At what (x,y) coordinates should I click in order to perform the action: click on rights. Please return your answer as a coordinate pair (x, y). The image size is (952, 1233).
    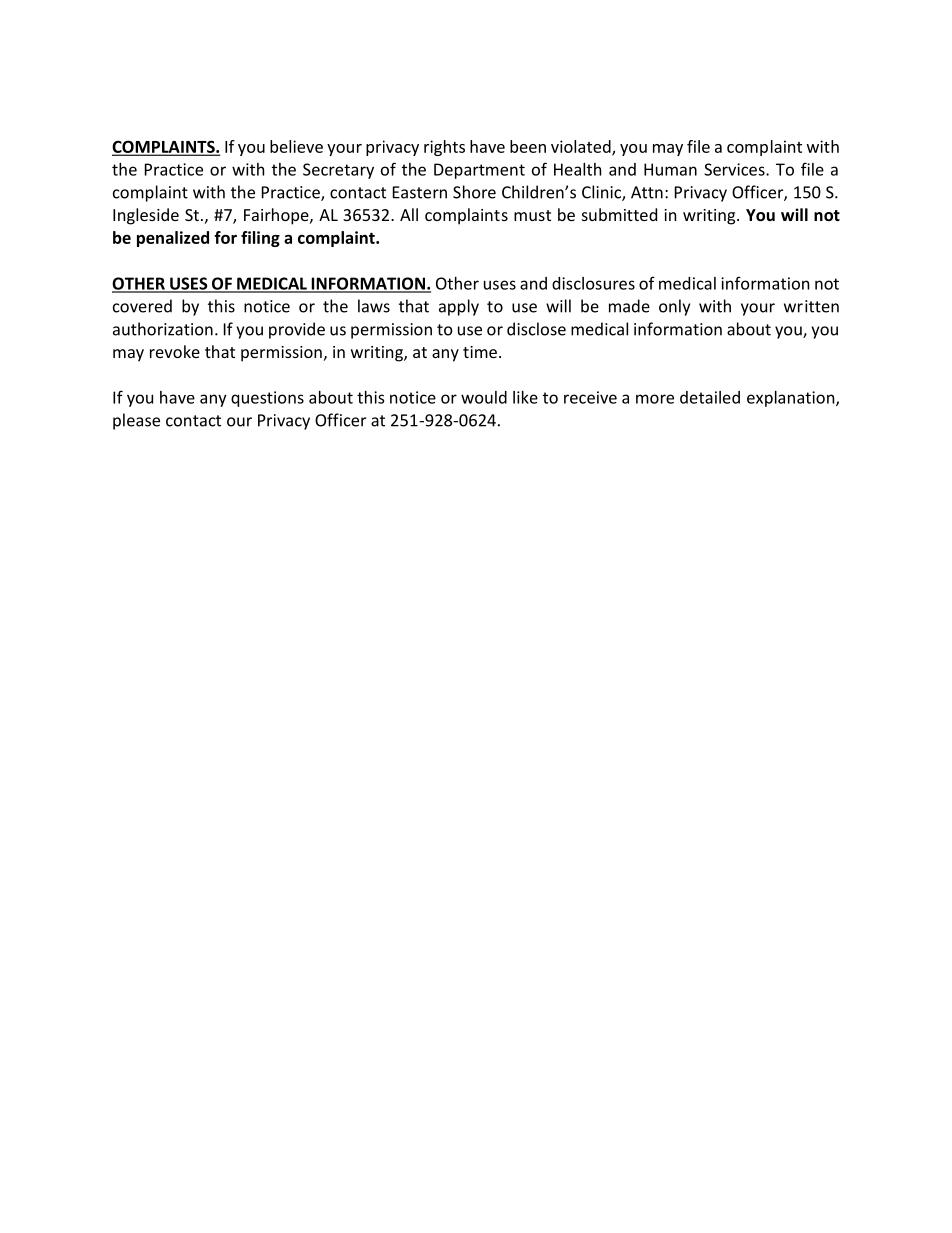
    Looking at the image, I should click on (444, 148).
